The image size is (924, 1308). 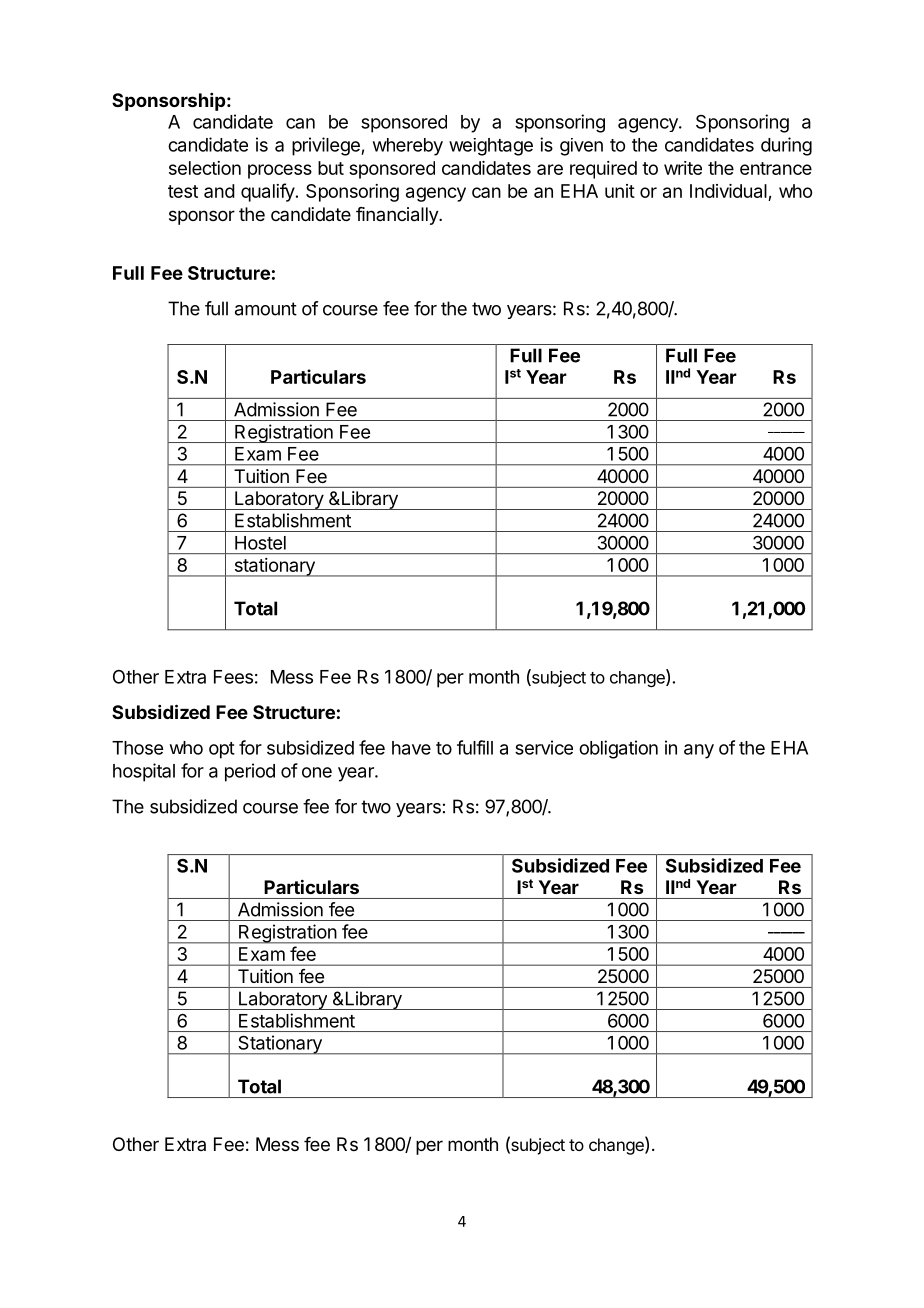 What do you see at coordinates (260, 543) in the screenshot?
I see `Hostel` at bounding box center [260, 543].
